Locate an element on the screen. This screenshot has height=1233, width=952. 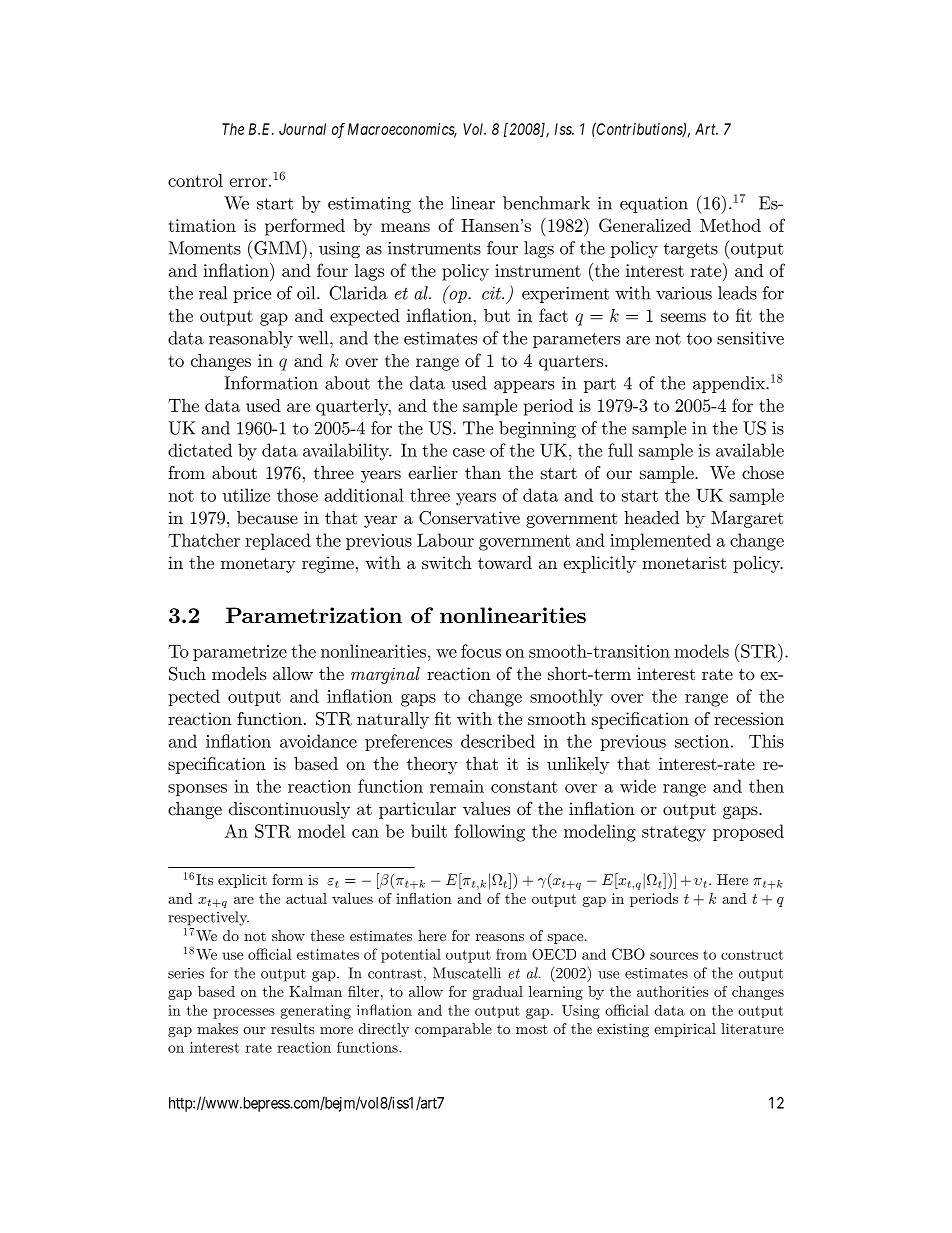
monetarist is located at coordinates (684, 562).
